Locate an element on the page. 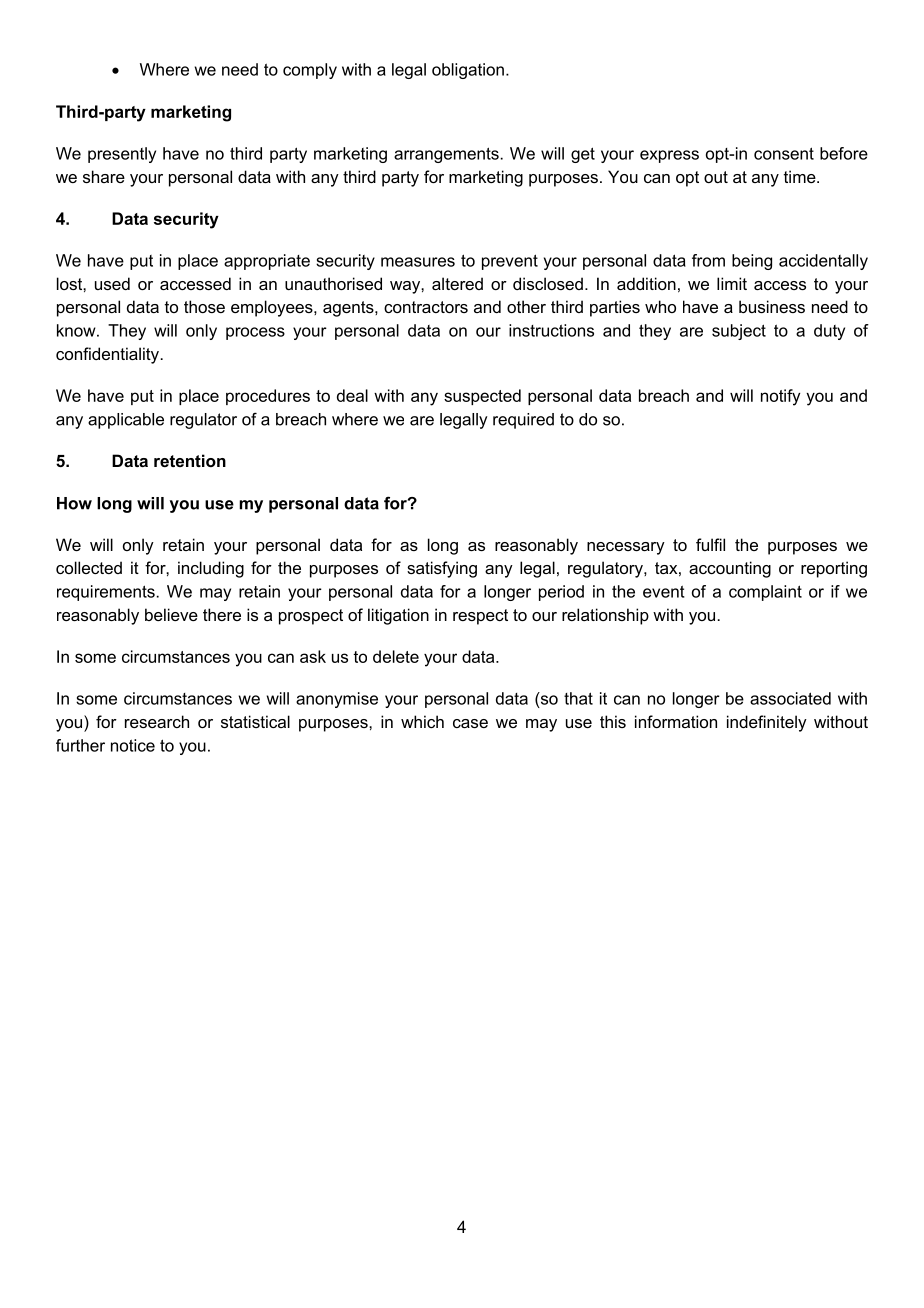 Image resolution: width=924 pixels, height=1308 pixels. How is located at coordinates (74, 503).
